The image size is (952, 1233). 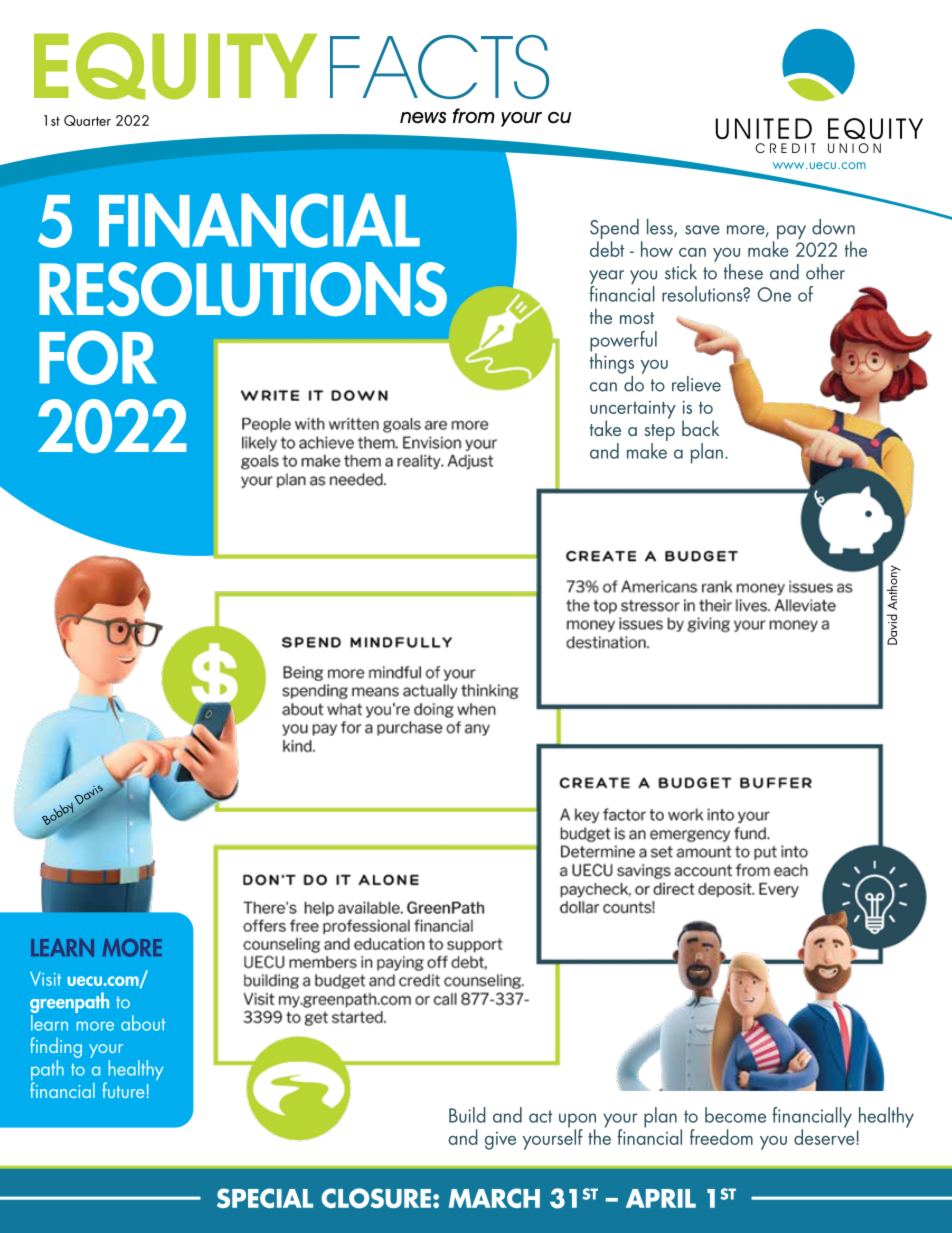 What do you see at coordinates (87, 120) in the screenshot?
I see `Quarter` at bounding box center [87, 120].
